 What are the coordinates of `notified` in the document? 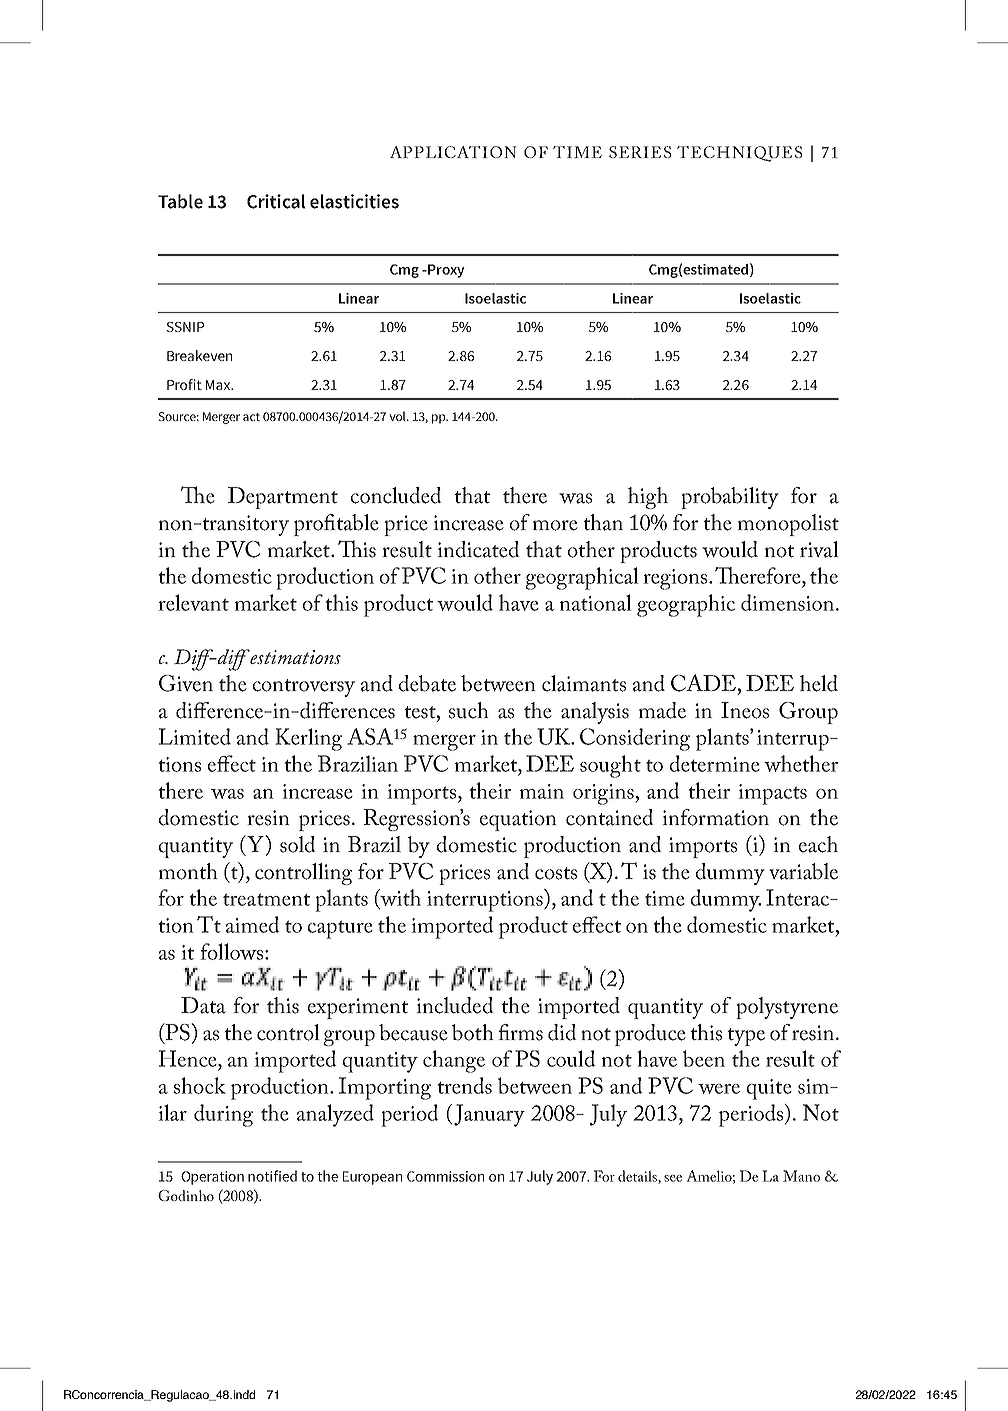 It's located at (272, 1176).
